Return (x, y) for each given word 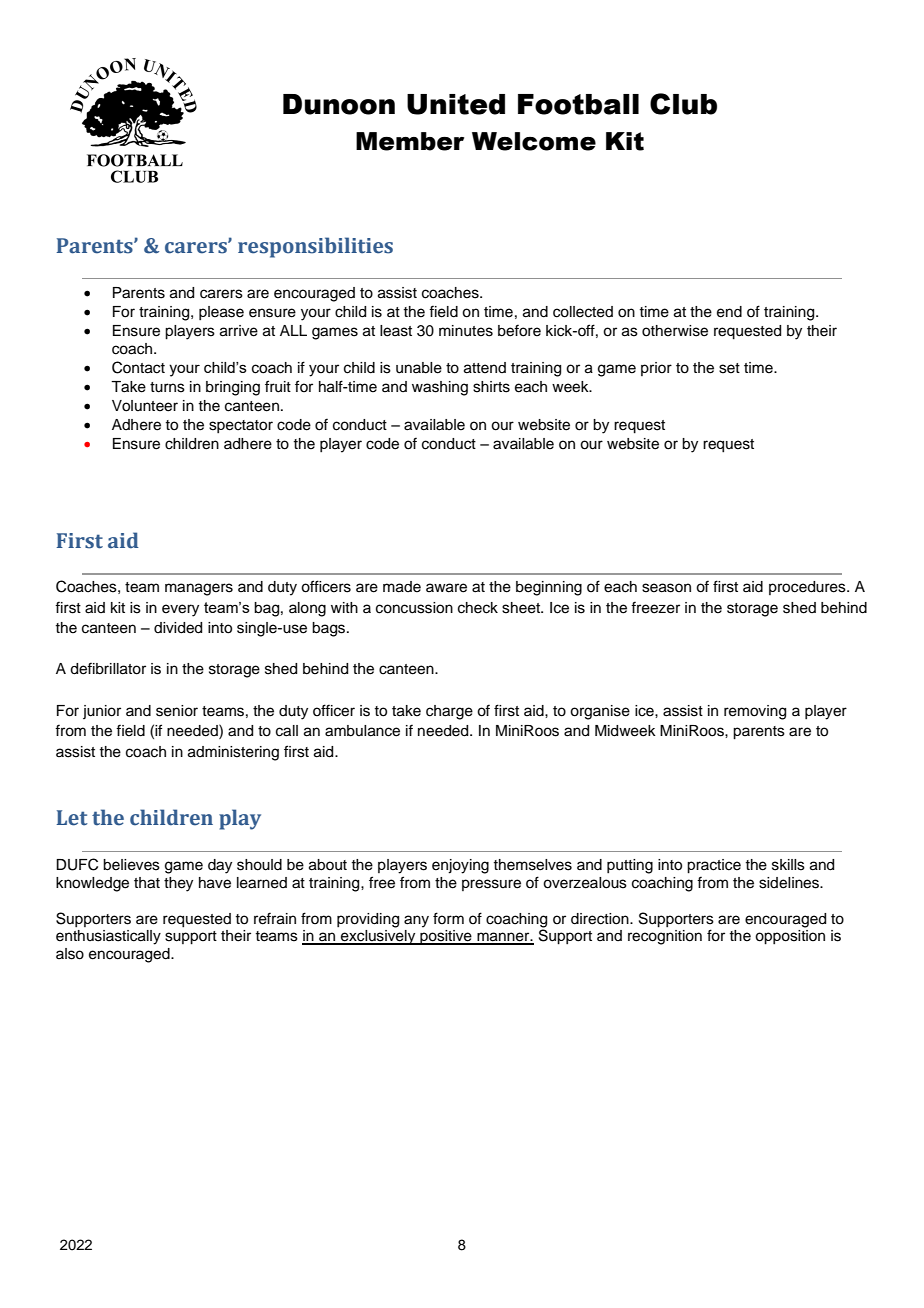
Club (683, 104)
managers (199, 589)
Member (410, 141)
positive (446, 937)
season (666, 588)
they (178, 884)
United (456, 104)
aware (446, 588)
